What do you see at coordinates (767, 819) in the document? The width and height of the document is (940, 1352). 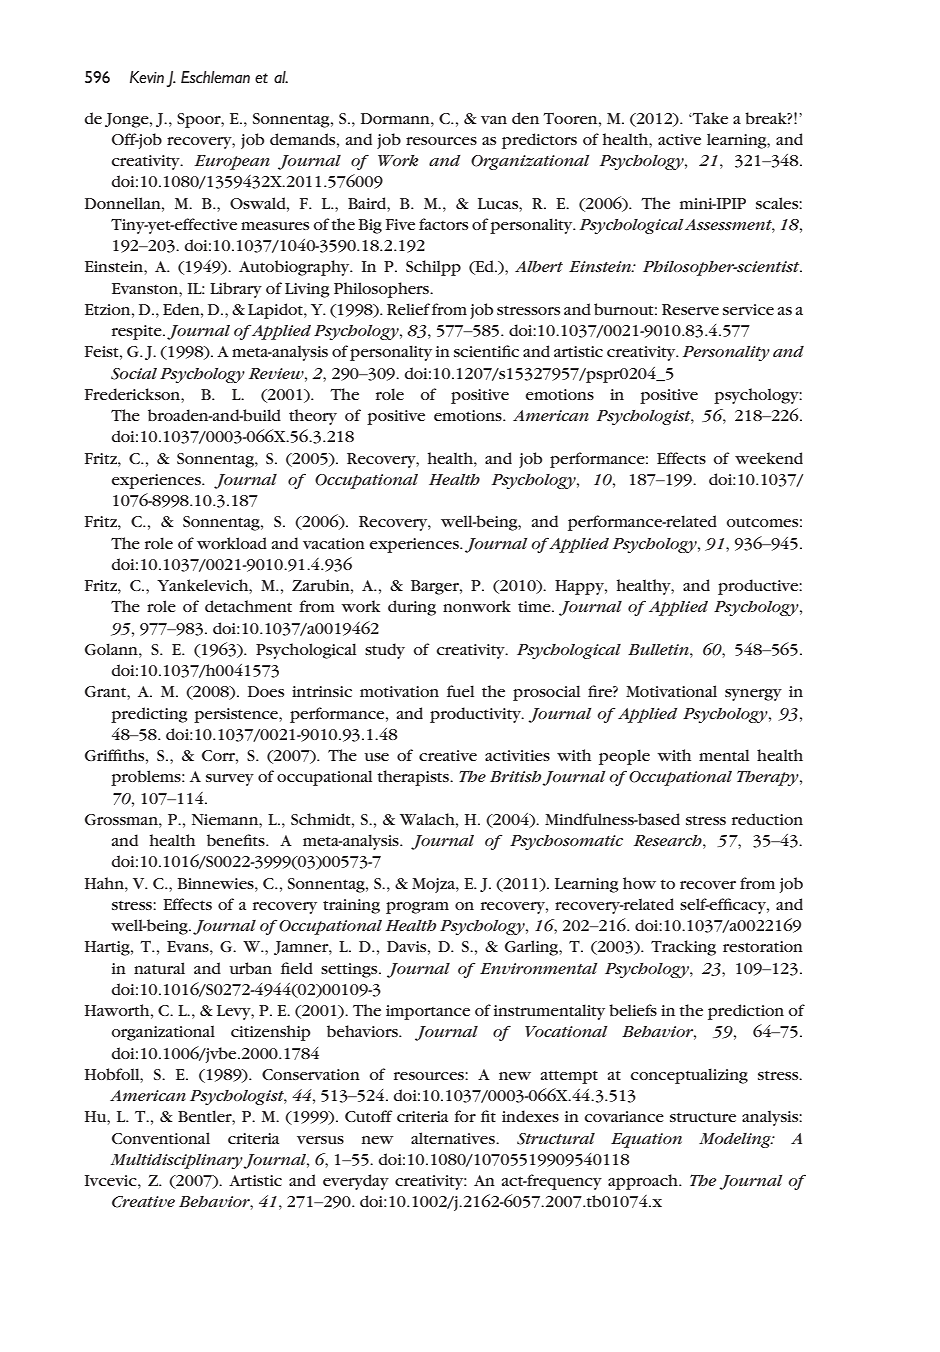 I see `reduction` at bounding box center [767, 819].
